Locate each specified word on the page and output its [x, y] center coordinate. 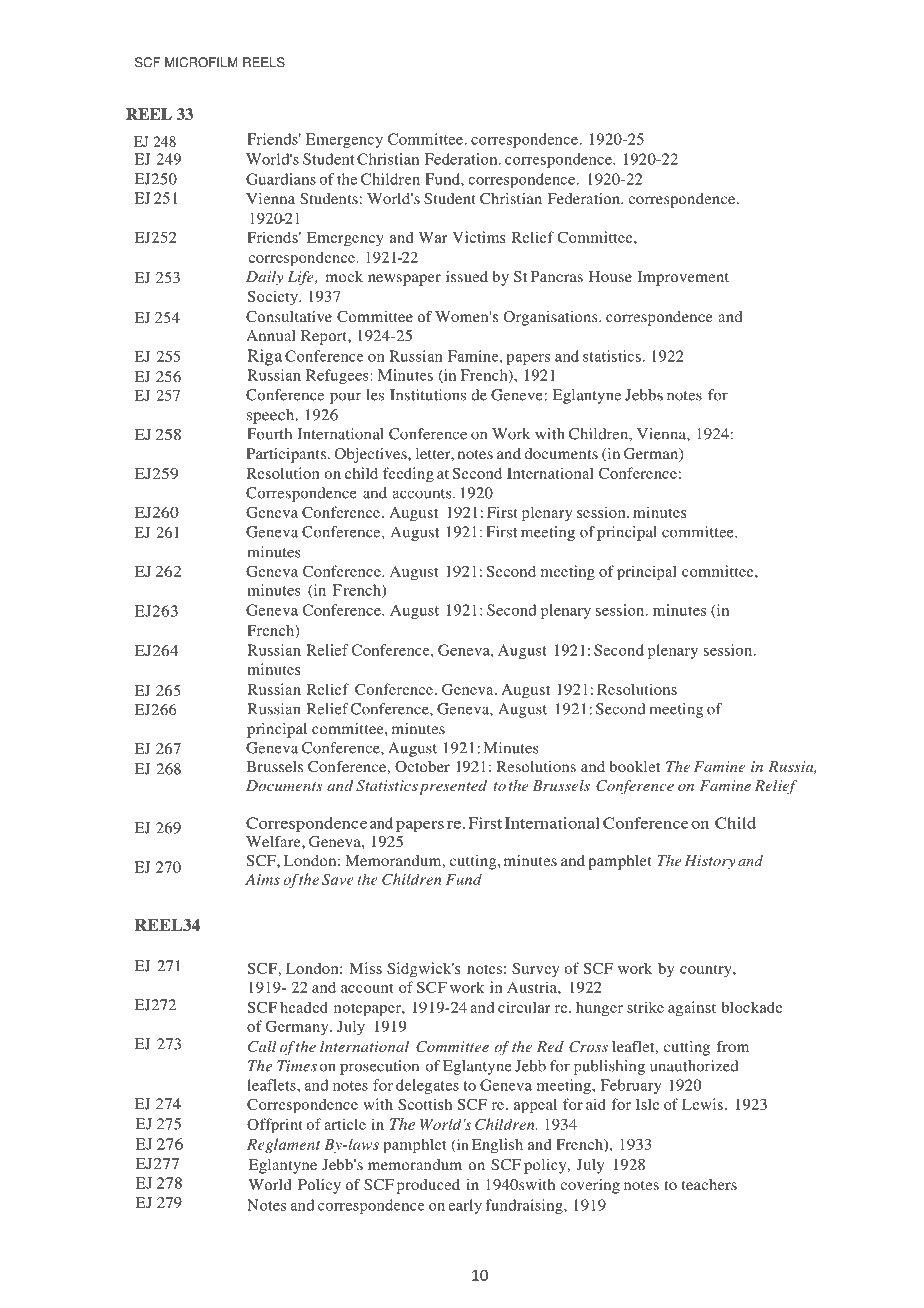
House [610, 276]
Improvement [683, 278]
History [710, 862]
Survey [535, 970]
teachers [709, 1184]
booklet [634, 766]
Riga [264, 357]
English [497, 1146]
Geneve [518, 395]
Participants [286, 455]
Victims [479, 237]
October [422, 766]
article [345, 1124]
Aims [262, 879]
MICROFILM [201, 62]
